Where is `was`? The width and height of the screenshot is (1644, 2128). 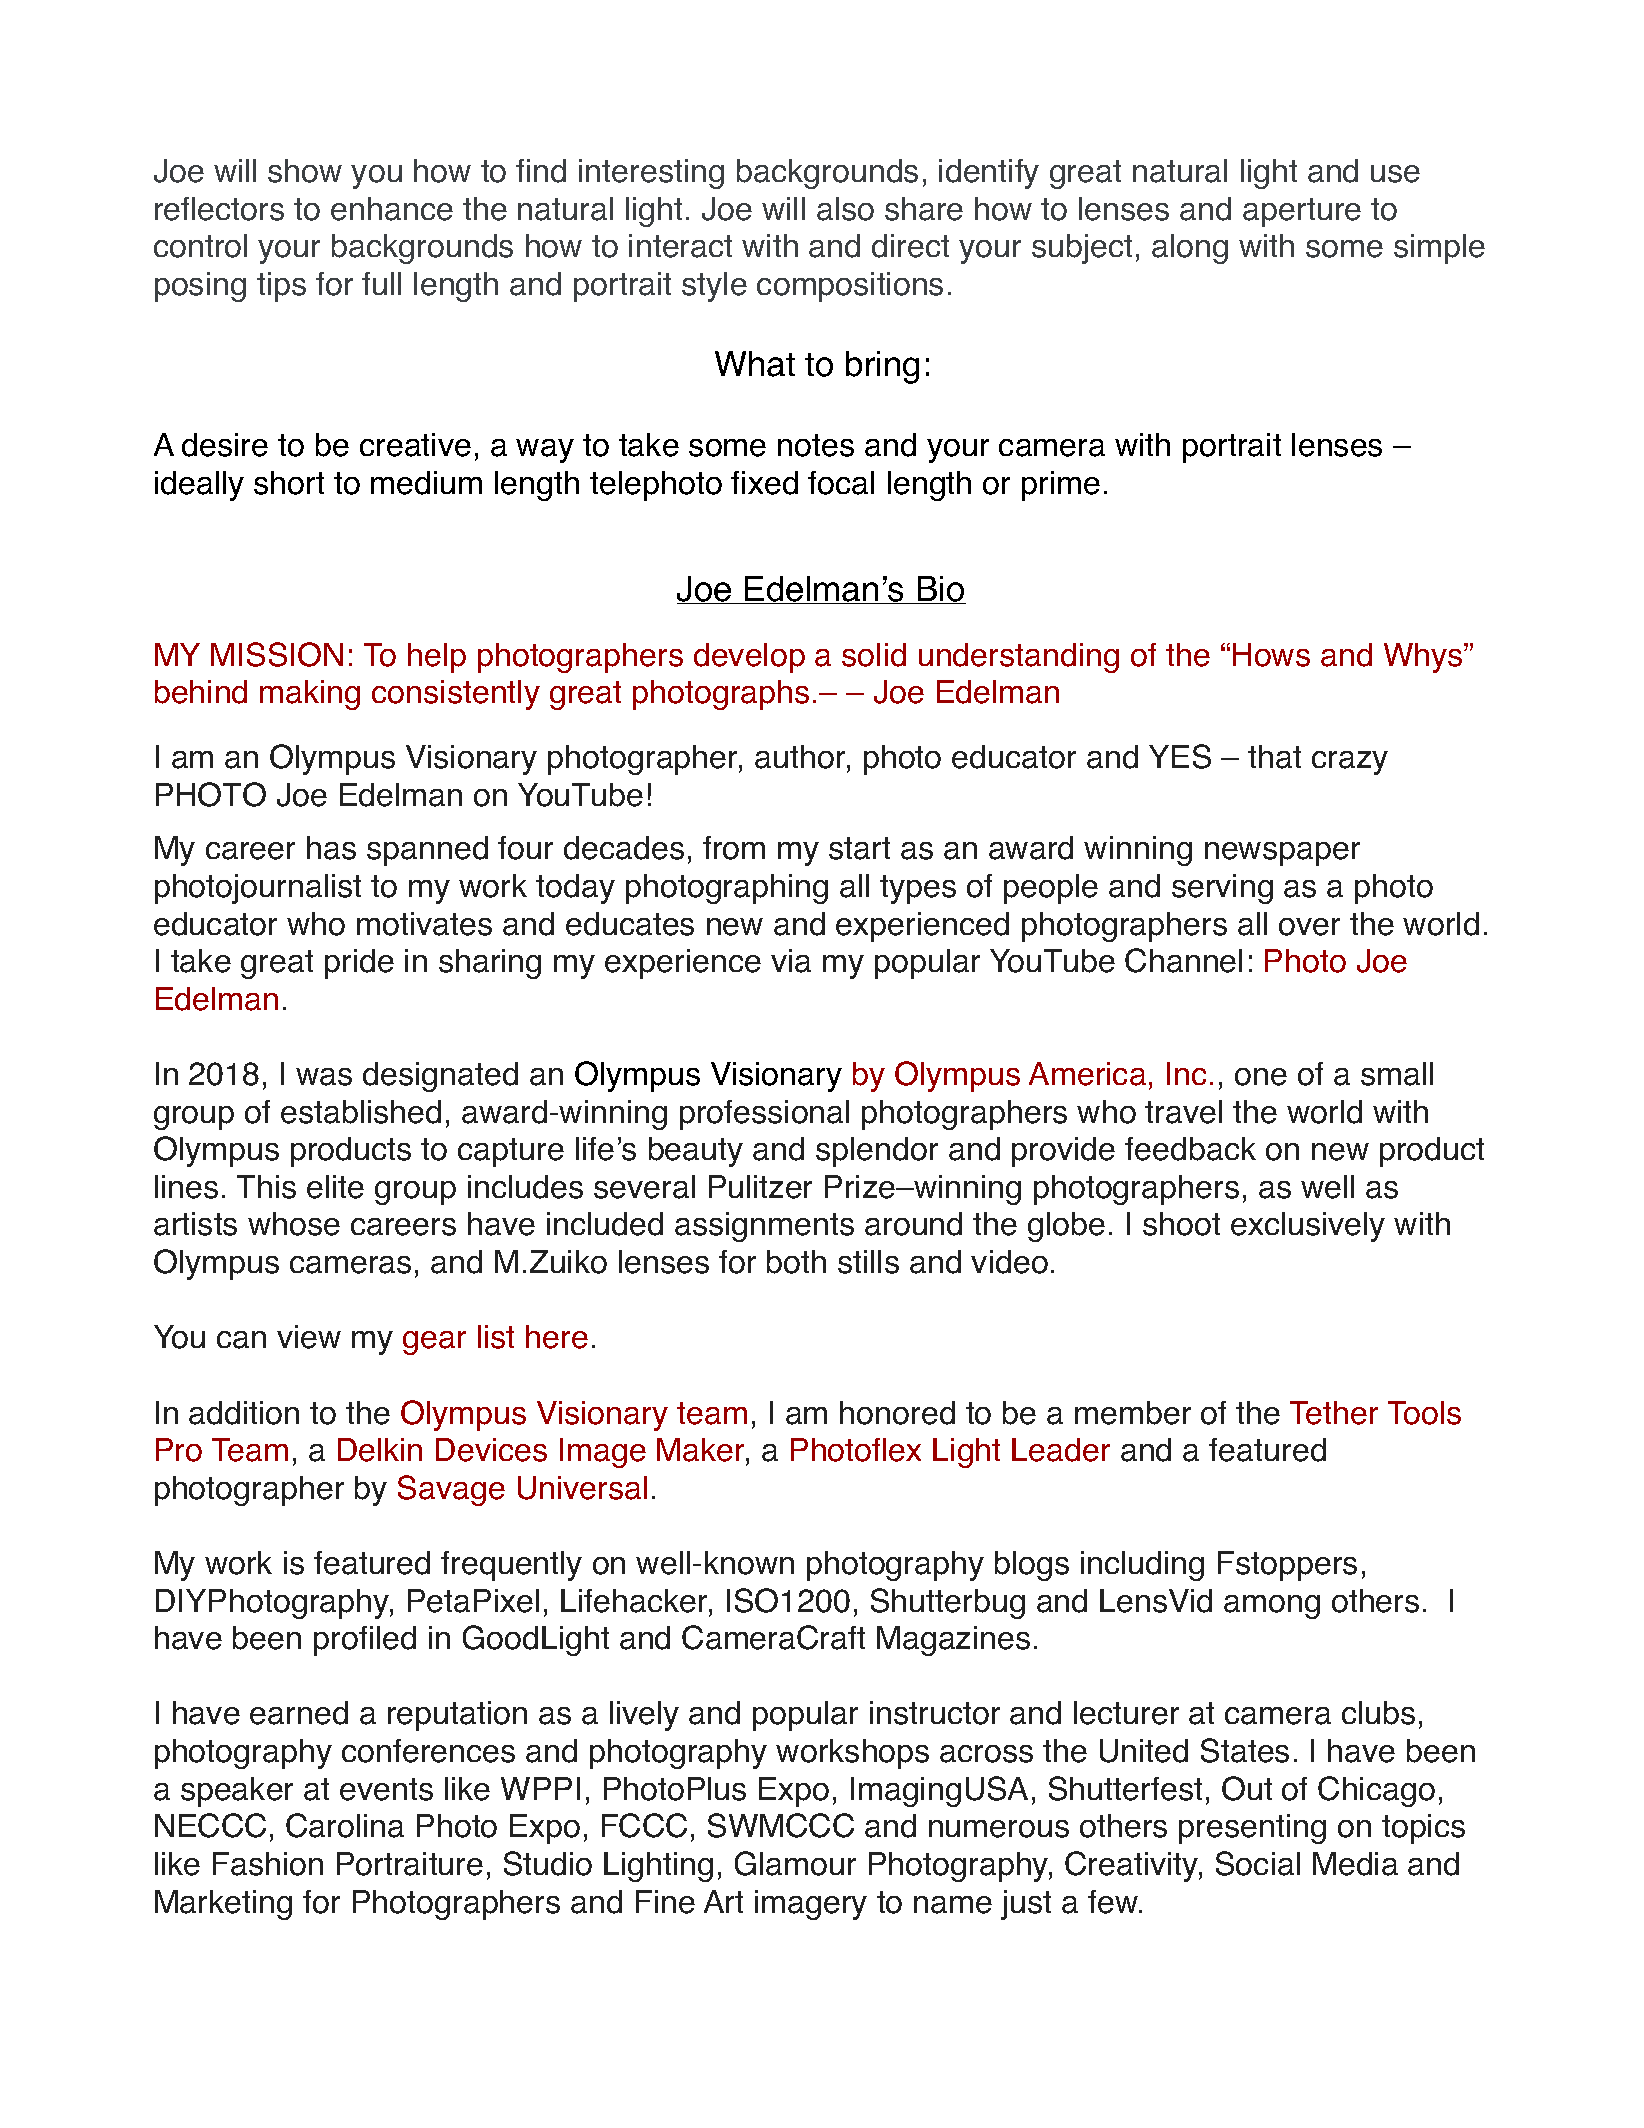 was is located at coordinates (324, 1077).
